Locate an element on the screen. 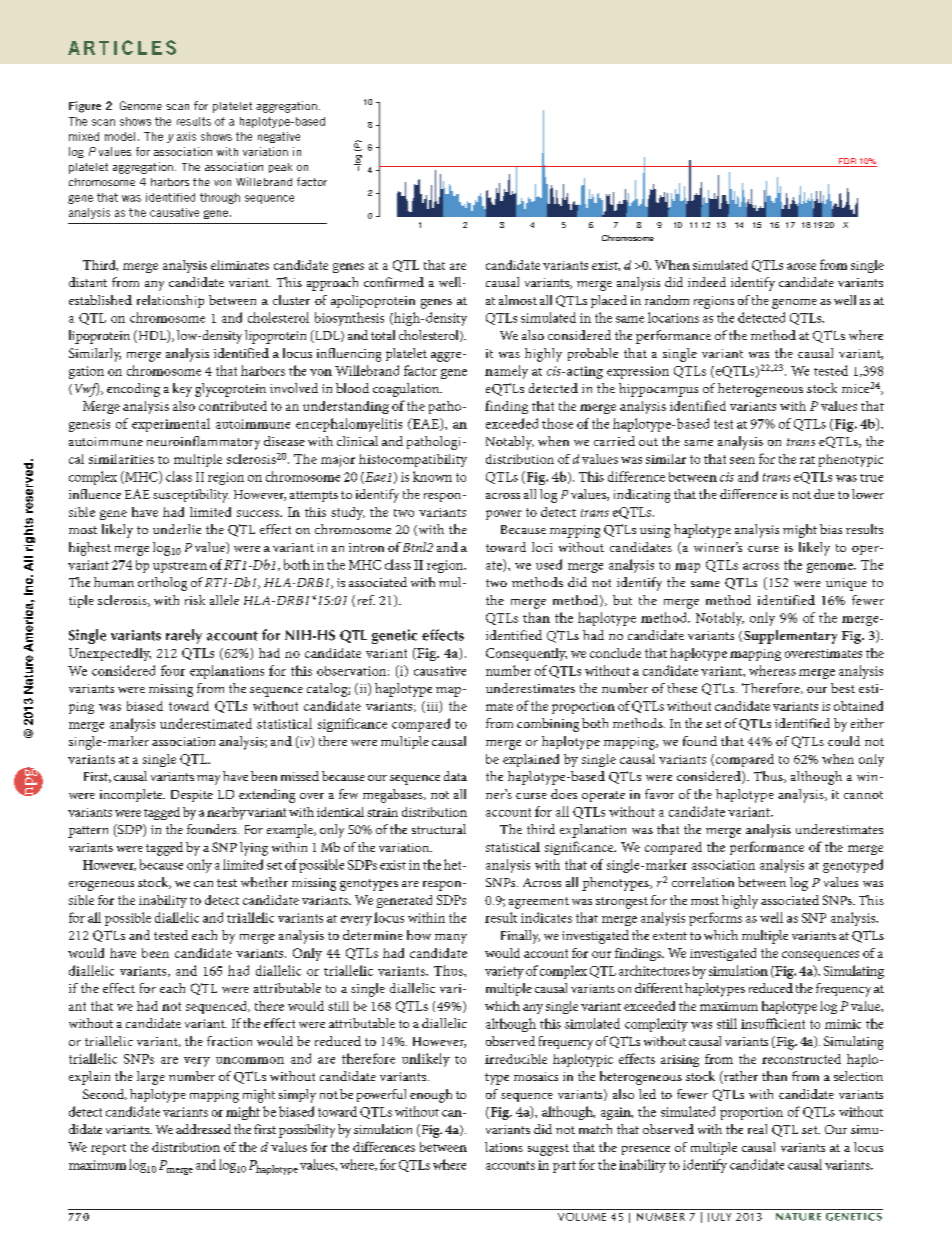  negative is located at coordinates (279, 137).
